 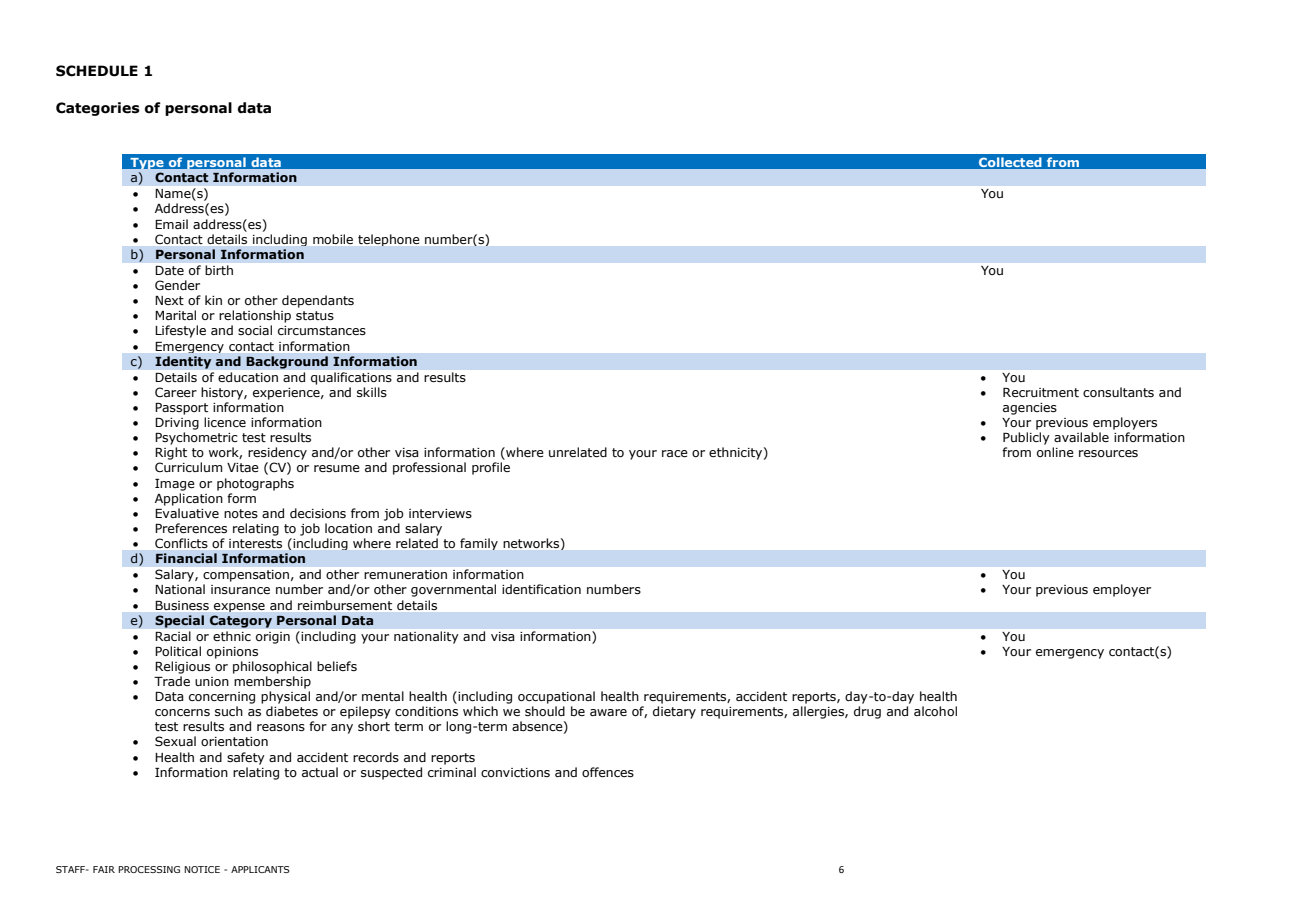 What do you see at coordinates (388, 240) in the screenshot?
I see `telephone` at bounding box center [388, 240].
